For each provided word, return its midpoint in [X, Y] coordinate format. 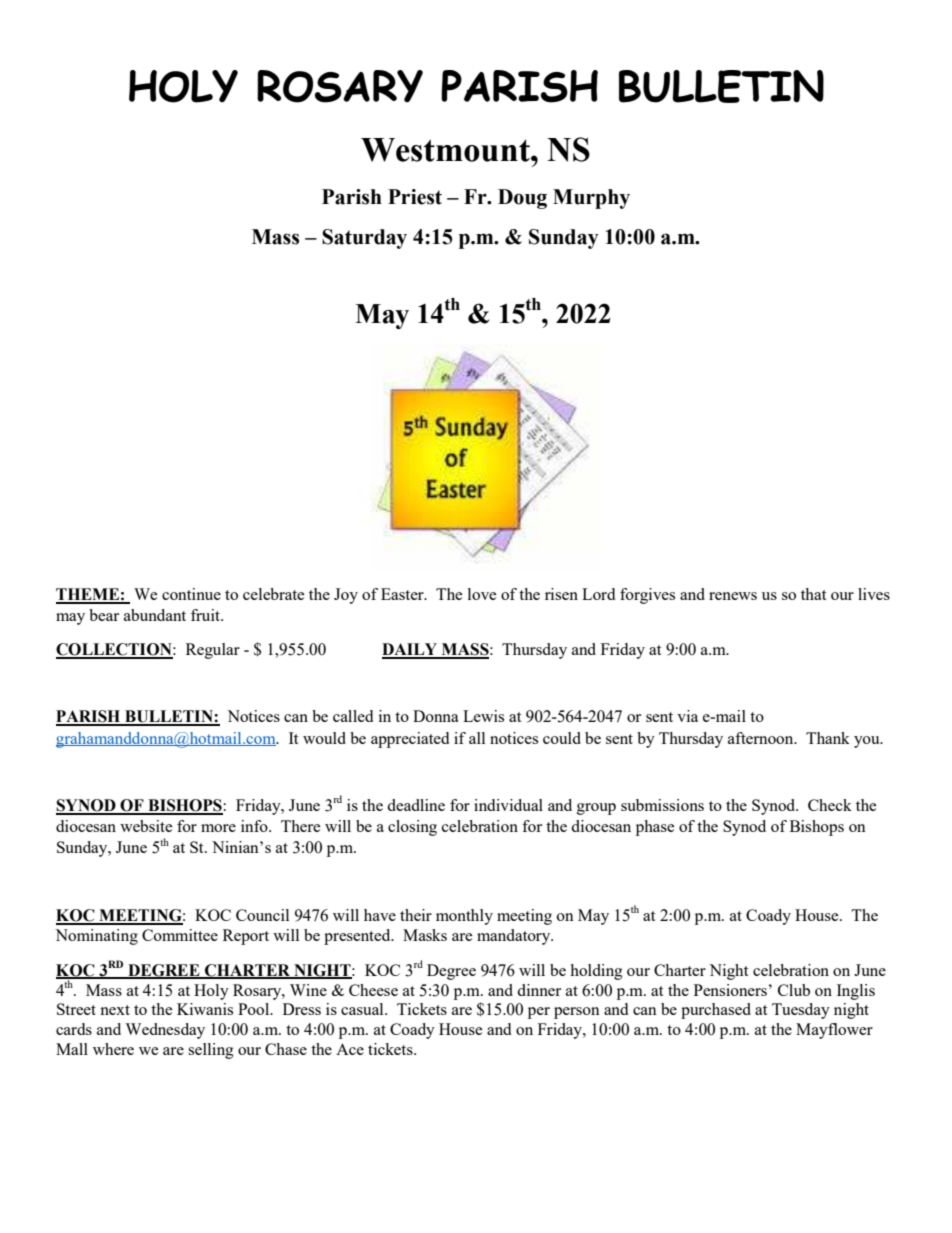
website [146, 826]
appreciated [410, 740]
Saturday [364, 239]
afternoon [762, 738]
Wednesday [165, 1031]
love [482, 594]
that [813, 594]
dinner [539, 990]
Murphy [591, 199]
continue [191, 594]
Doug [522, 199]
